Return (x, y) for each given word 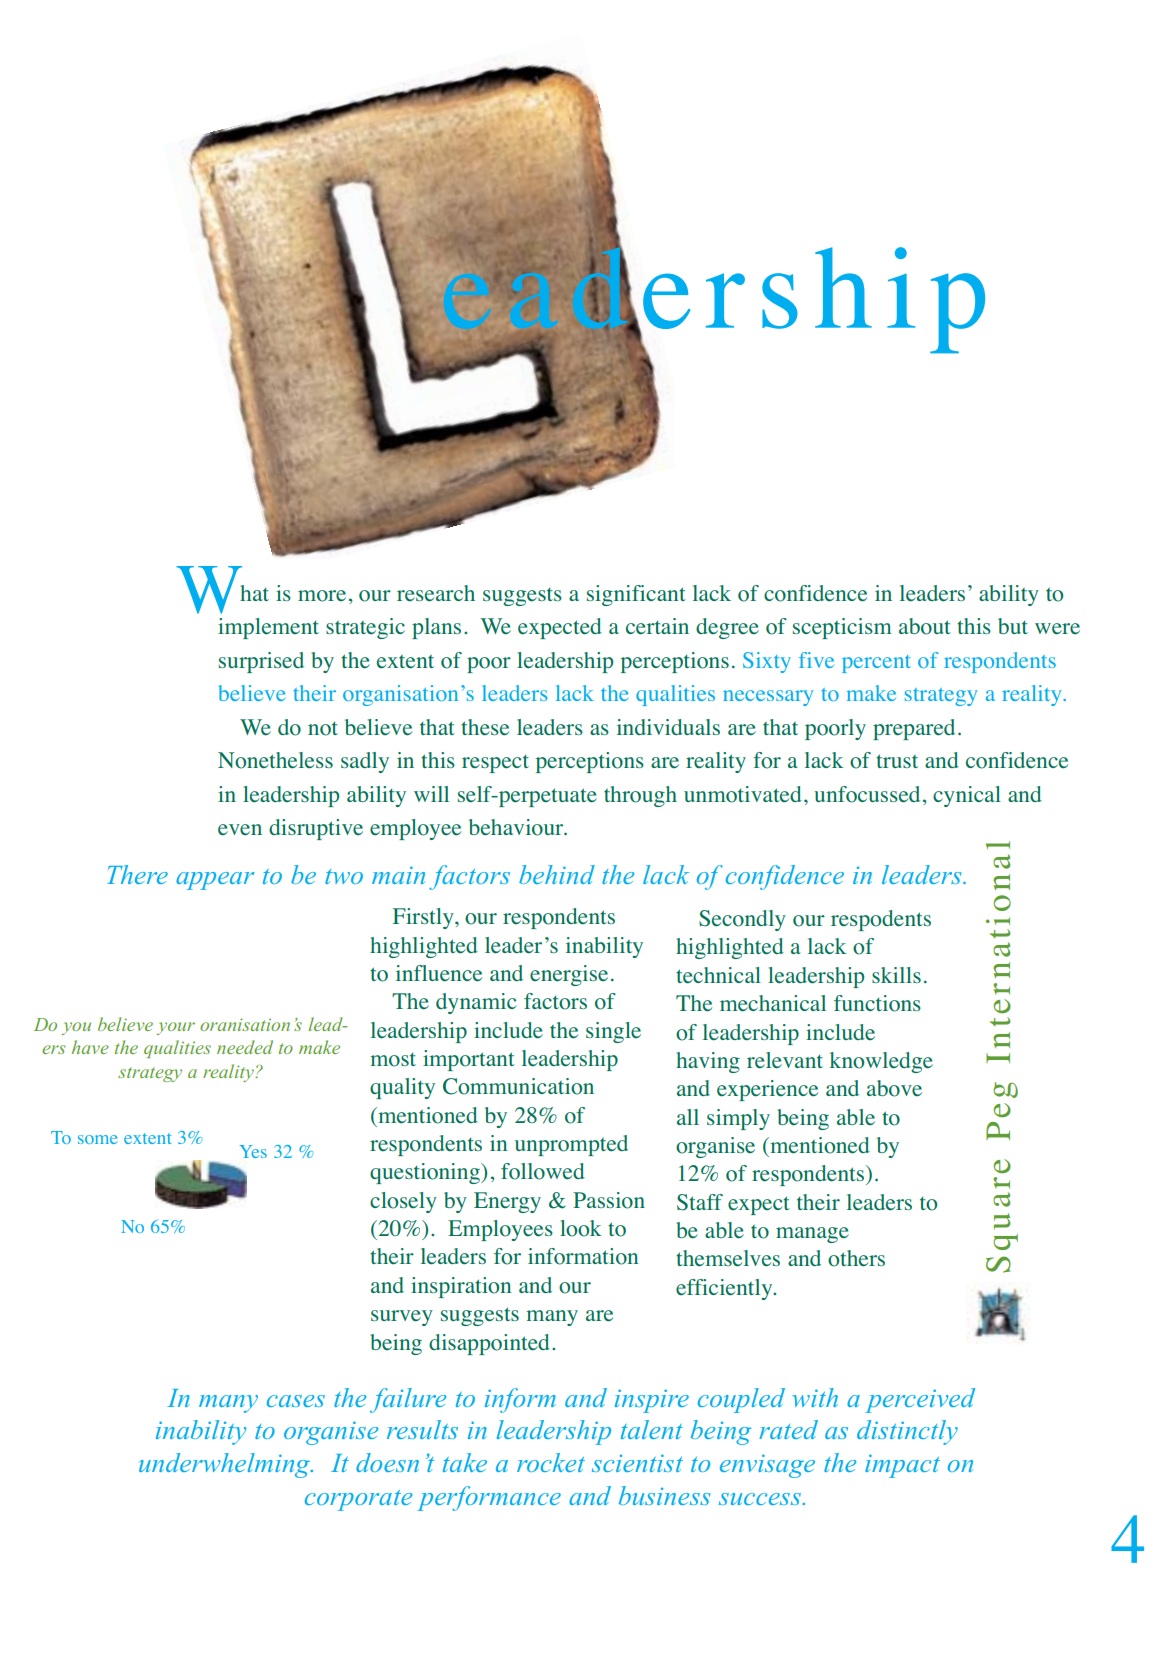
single (613, 1032)
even (240, 830)
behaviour (517, 827)
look (580, 1228)
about (925, 626)
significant (636, 595)
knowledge (881, 1062)
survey (402, 1318)
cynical (967, 796)
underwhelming (225, 1465)
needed (245, 1047)
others (856, 1258)
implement (268, 628)
